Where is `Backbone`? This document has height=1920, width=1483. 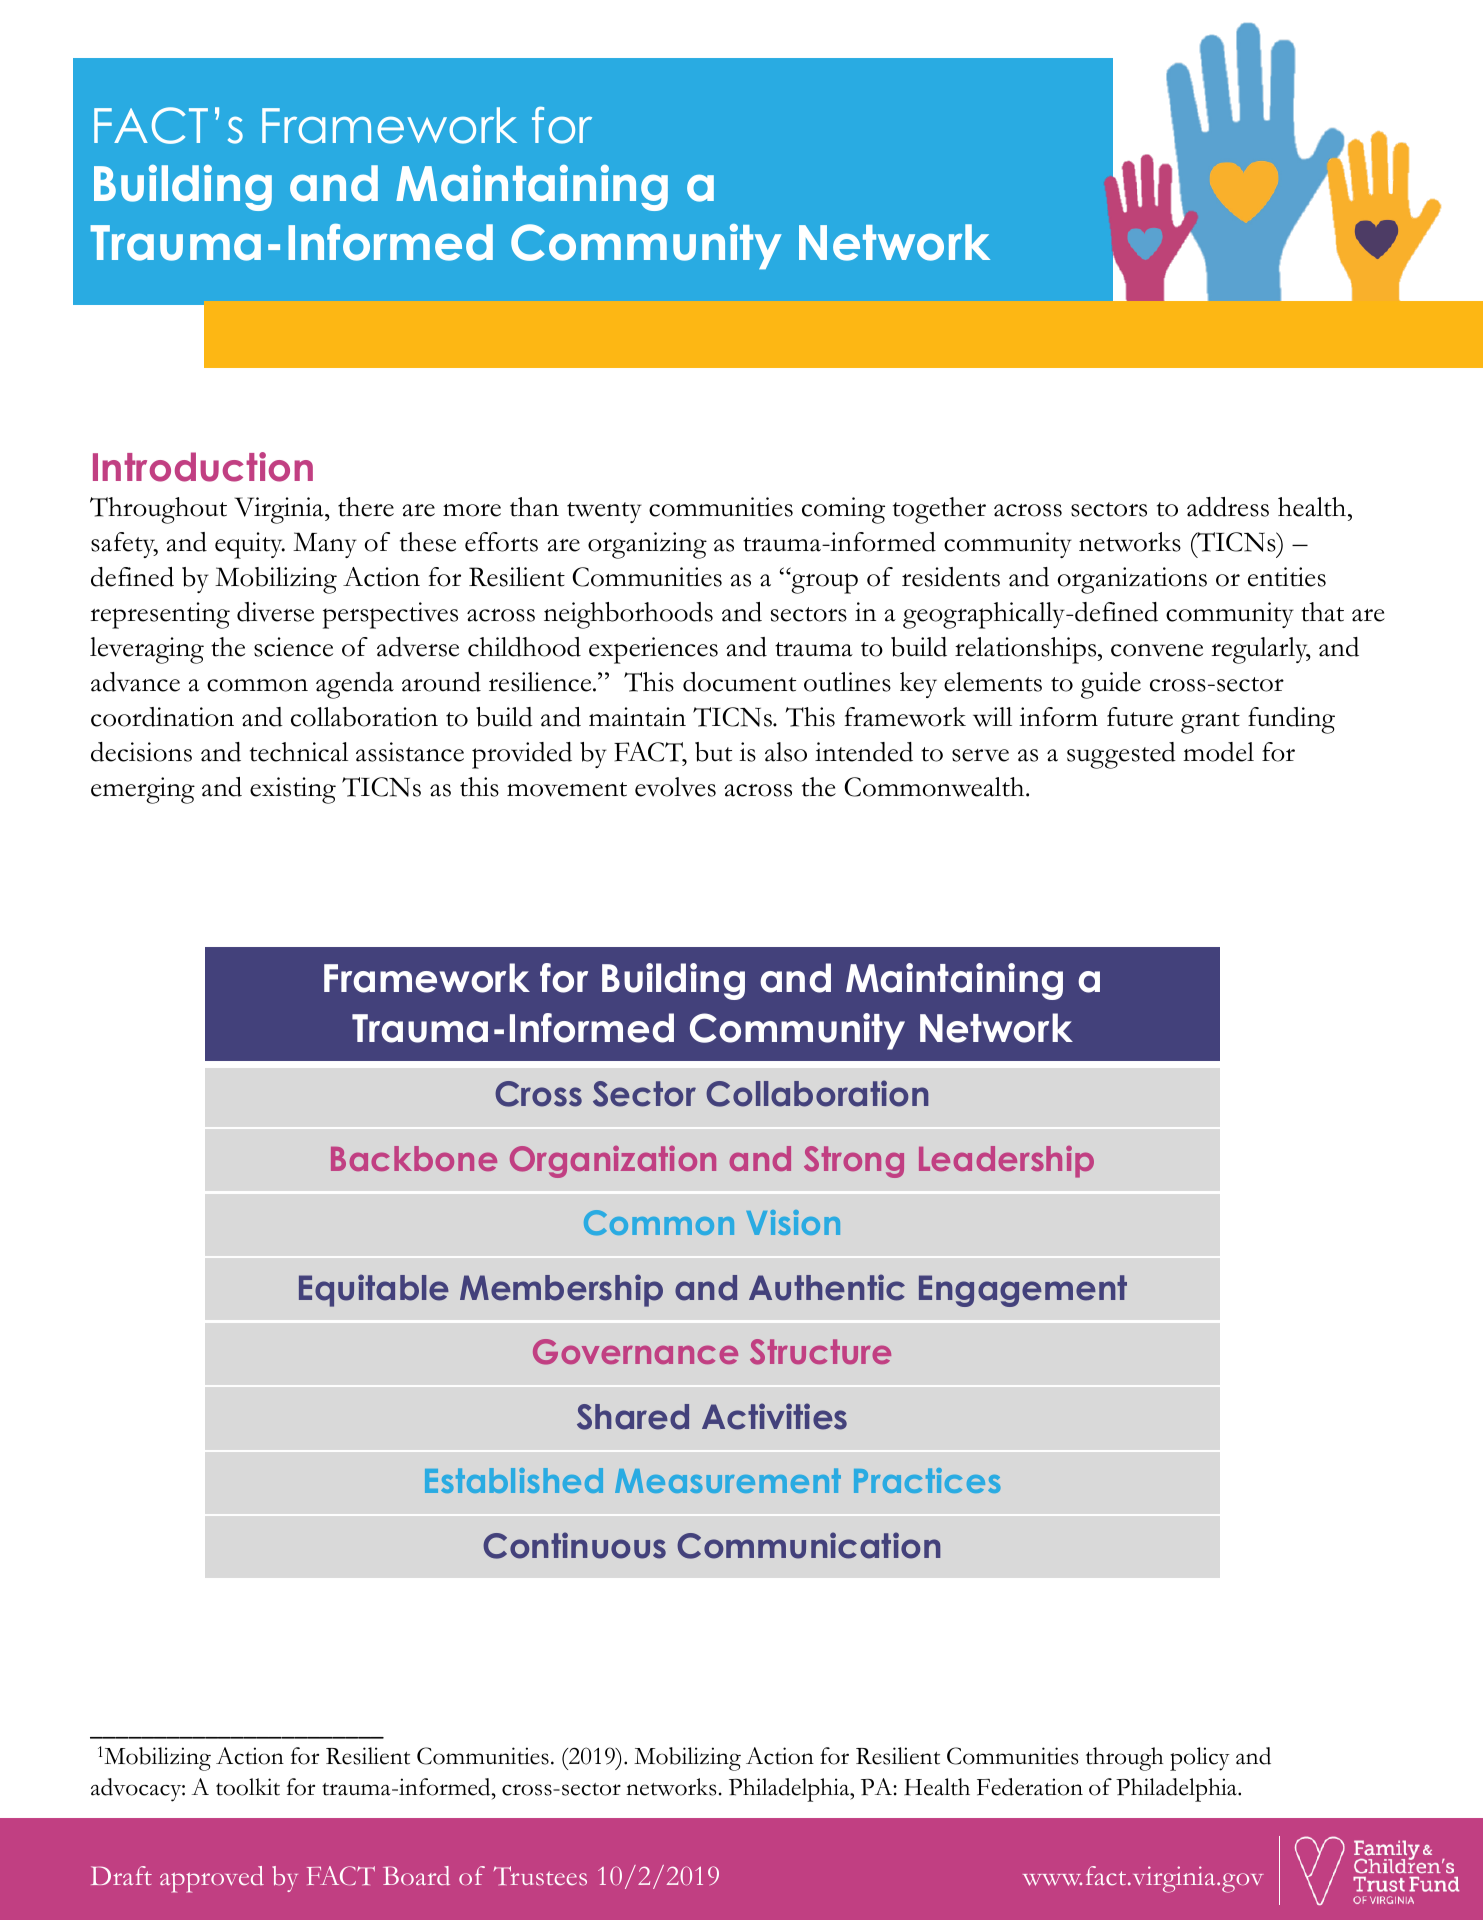
Backbone is located at coordinates (414, 1158).
